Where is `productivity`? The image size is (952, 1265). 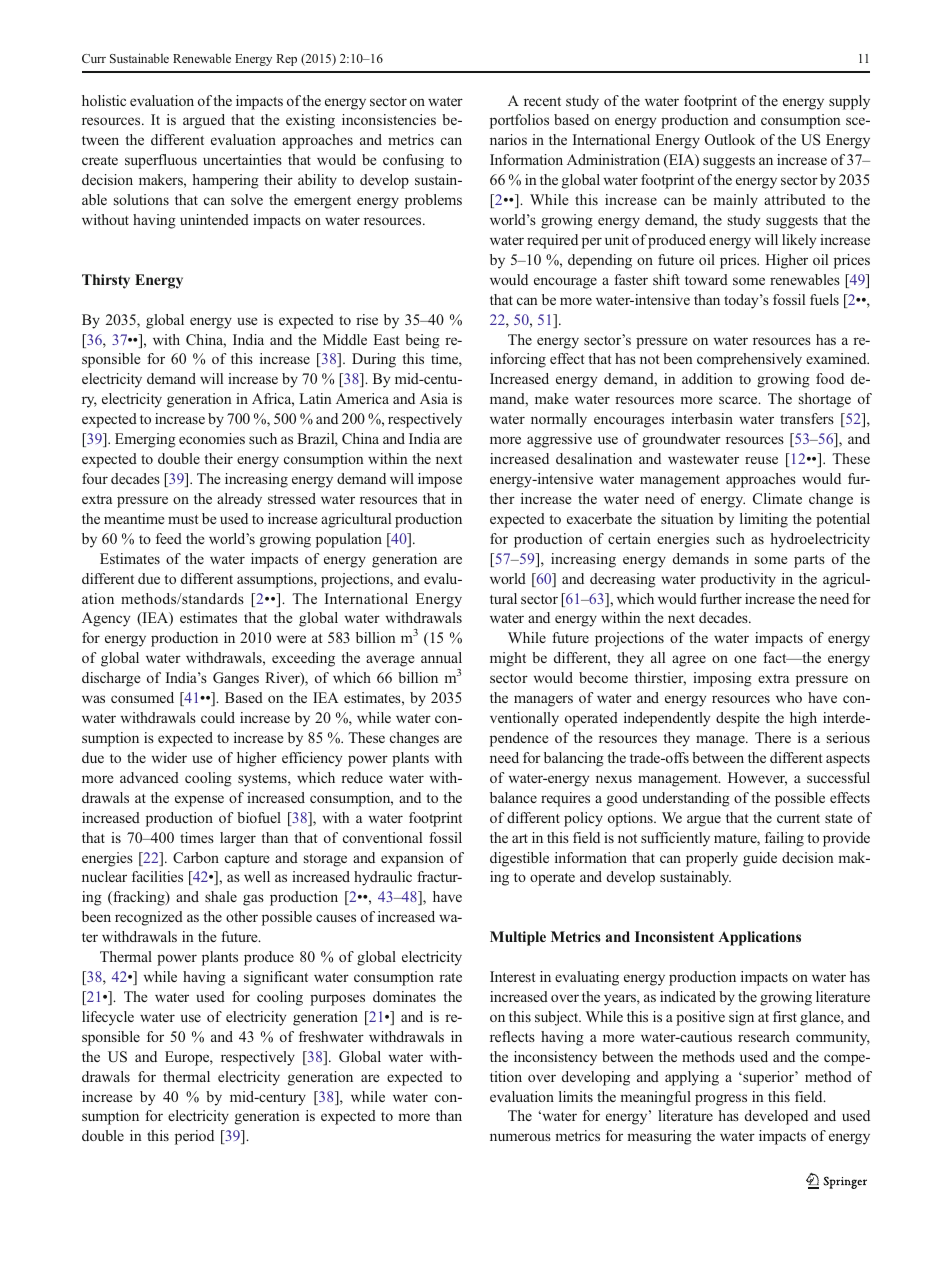 productivity is located at coordinates (738, 580).
